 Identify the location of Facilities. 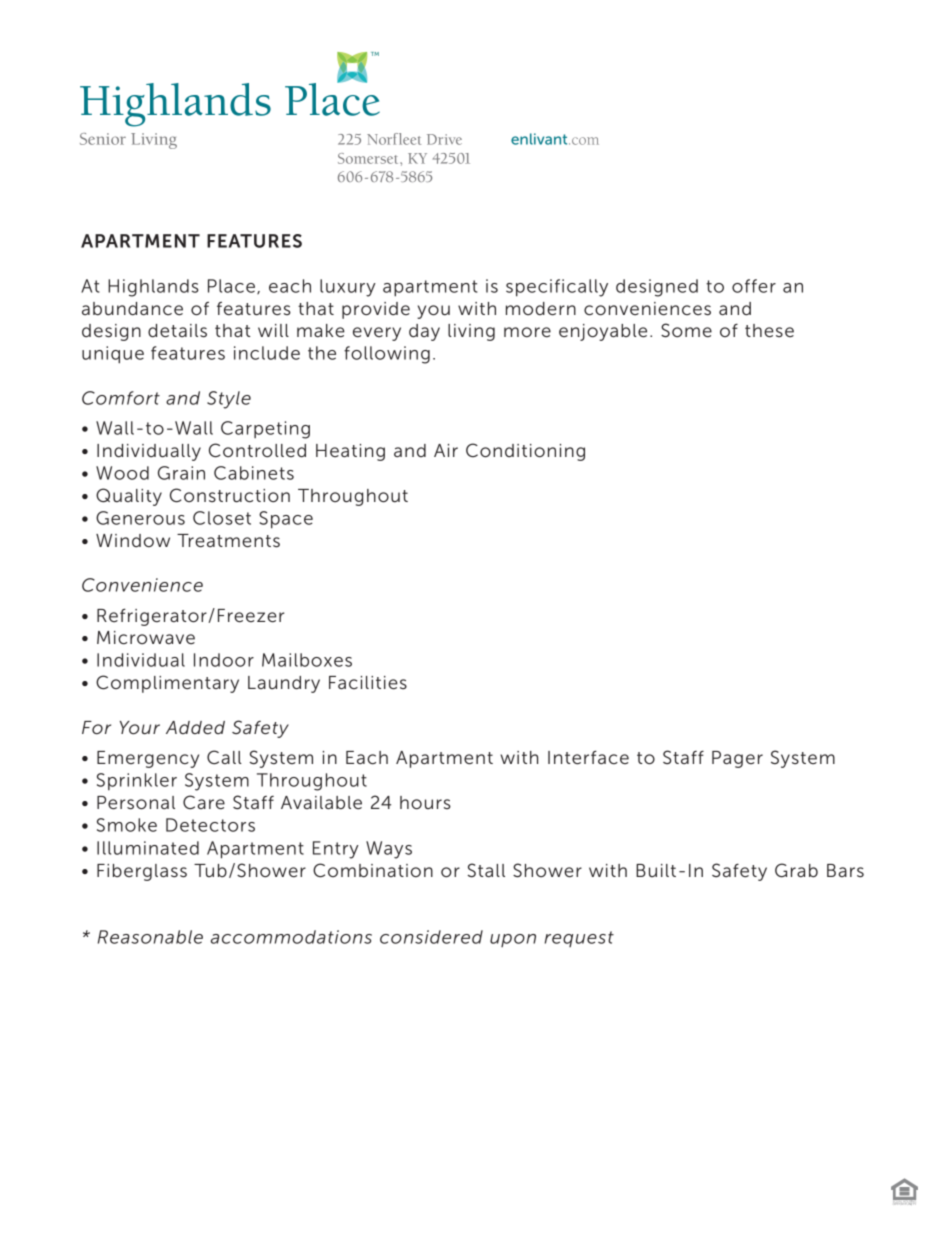
(368, 683).
